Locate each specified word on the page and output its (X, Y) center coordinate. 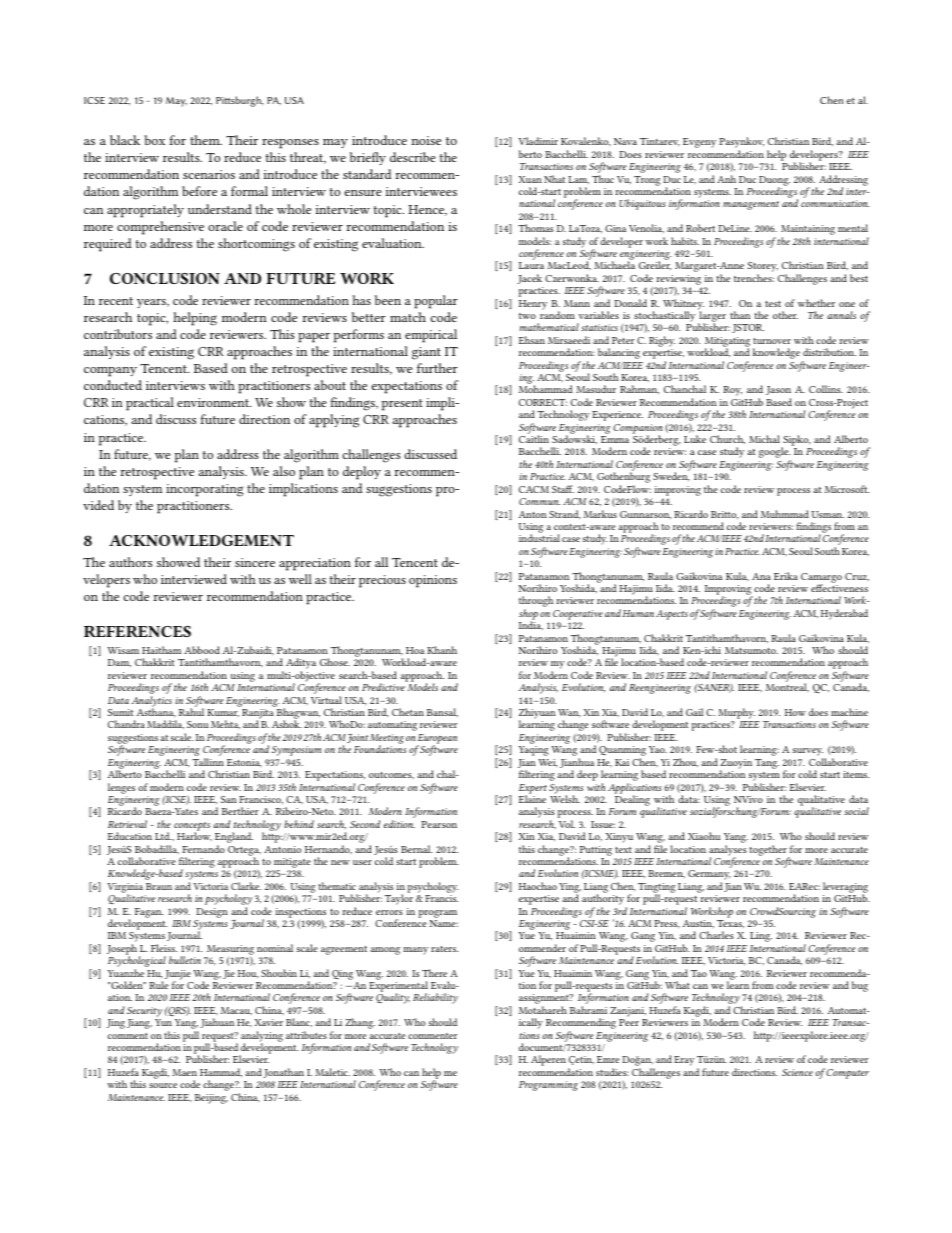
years (152, 303)
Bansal (442, 712)
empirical (431, 336)
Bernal (416, 849)
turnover (772, 341)
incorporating (204, 490)
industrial (539, 538)
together (769, 851)
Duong (774, 182)
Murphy (737, 715)
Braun (159, 886)
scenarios (209, 174)
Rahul (191, 712)
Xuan (530, 179)
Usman (828, 514)
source (163, 1085)
